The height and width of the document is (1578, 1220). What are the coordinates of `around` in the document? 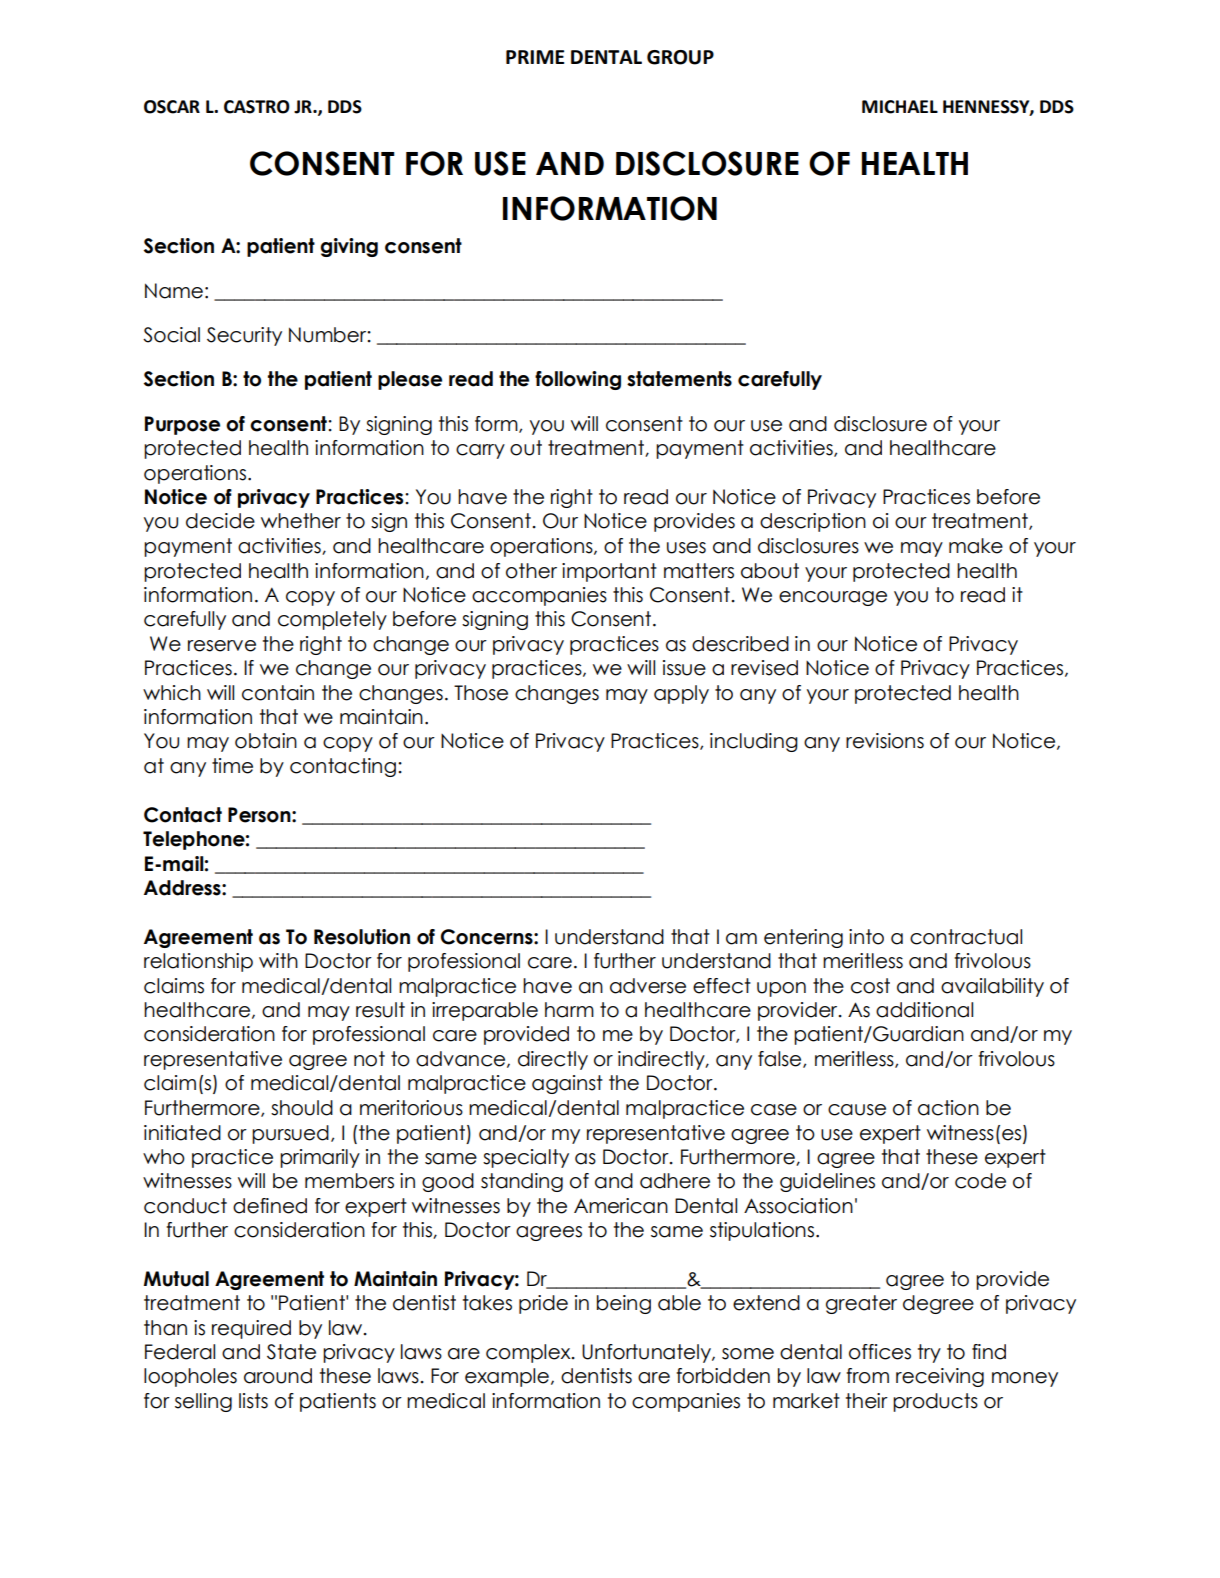 It's located at (278, 1376).
